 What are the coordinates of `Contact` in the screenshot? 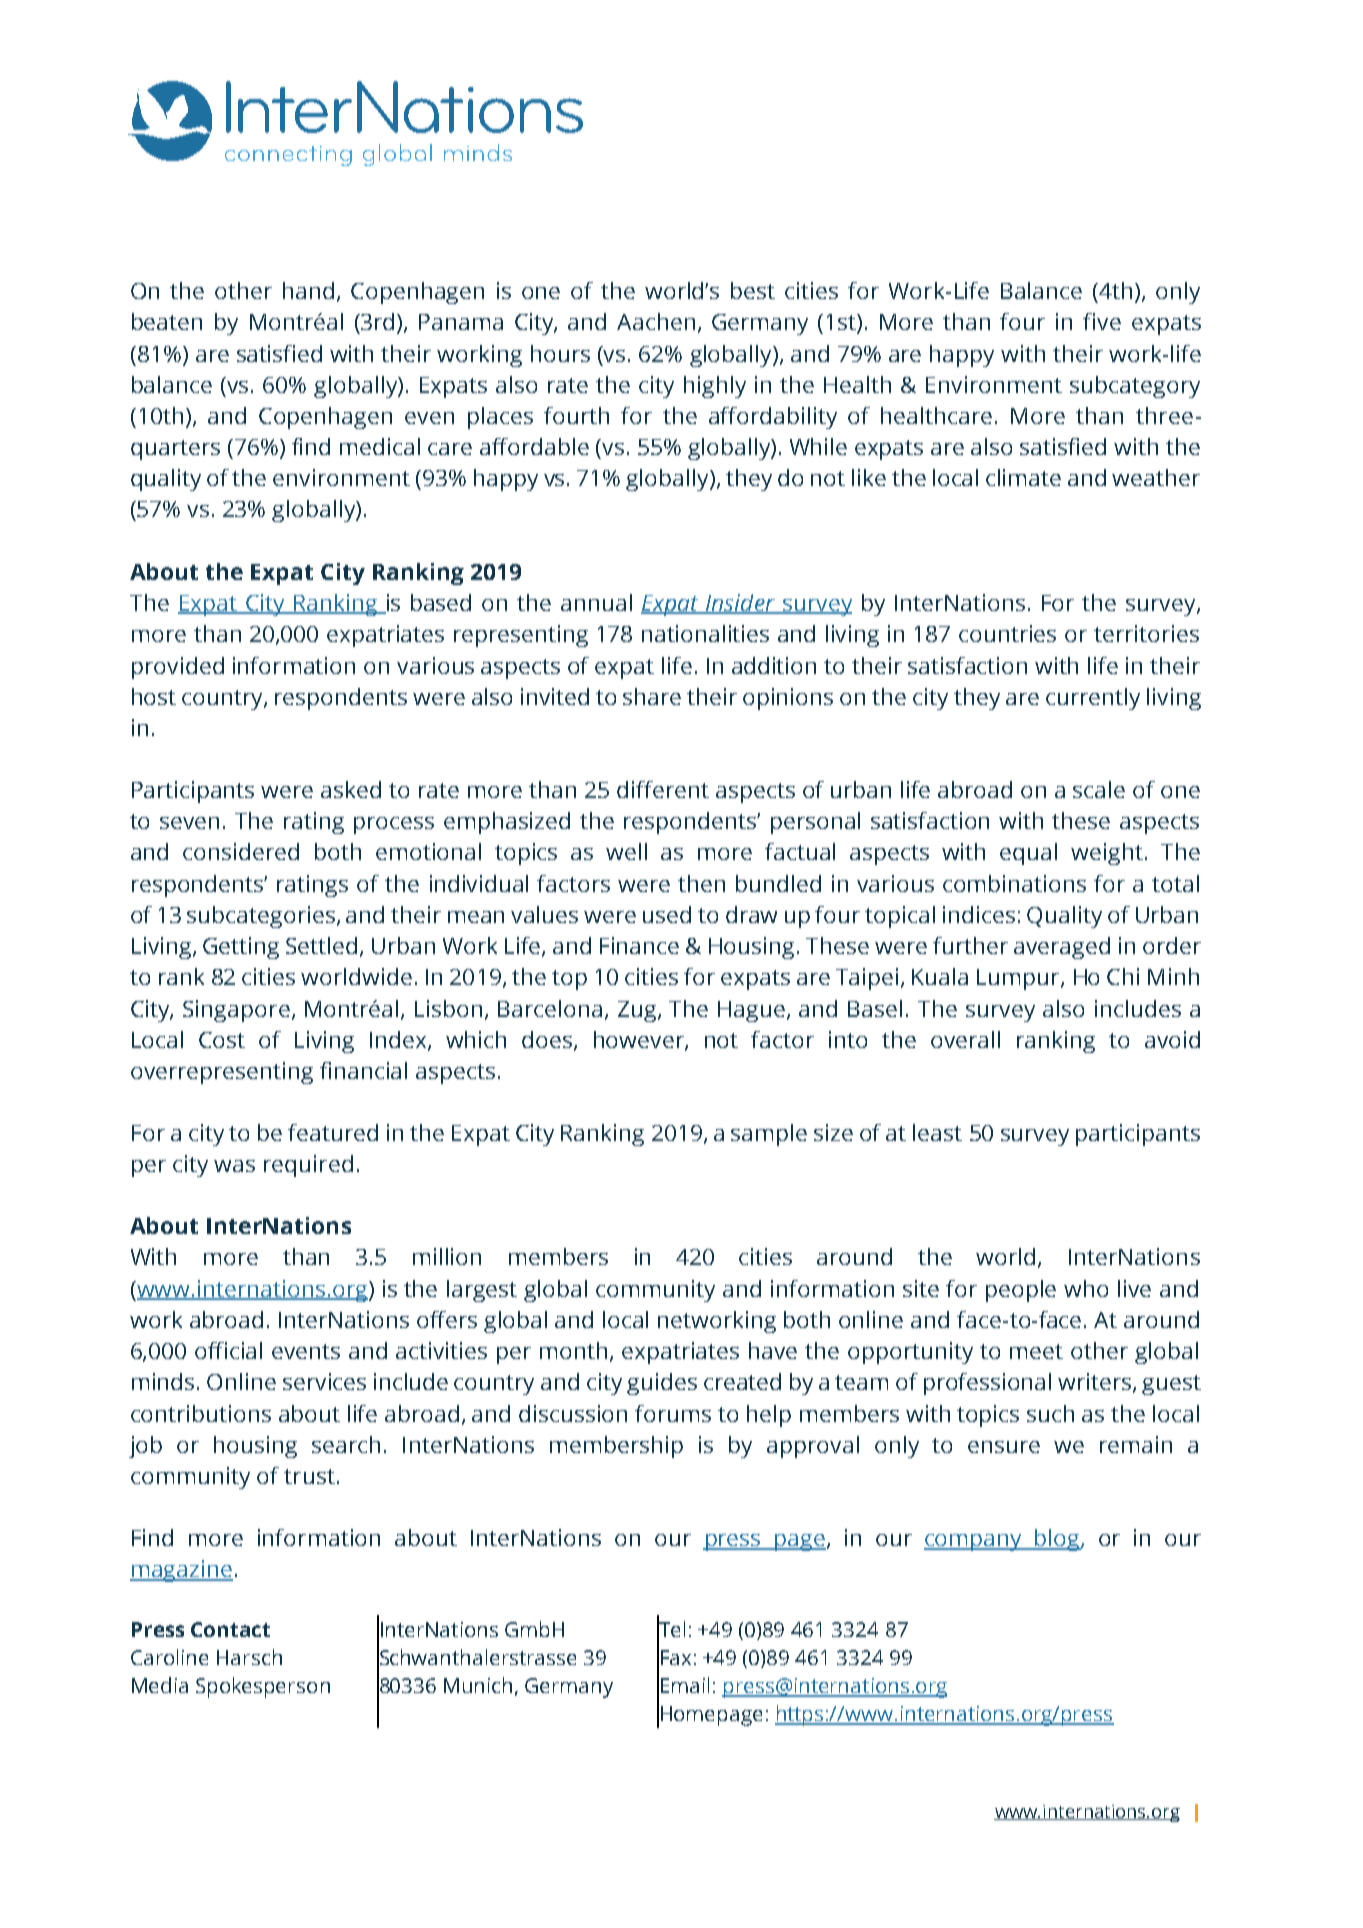 It's located at (230, 1629).
